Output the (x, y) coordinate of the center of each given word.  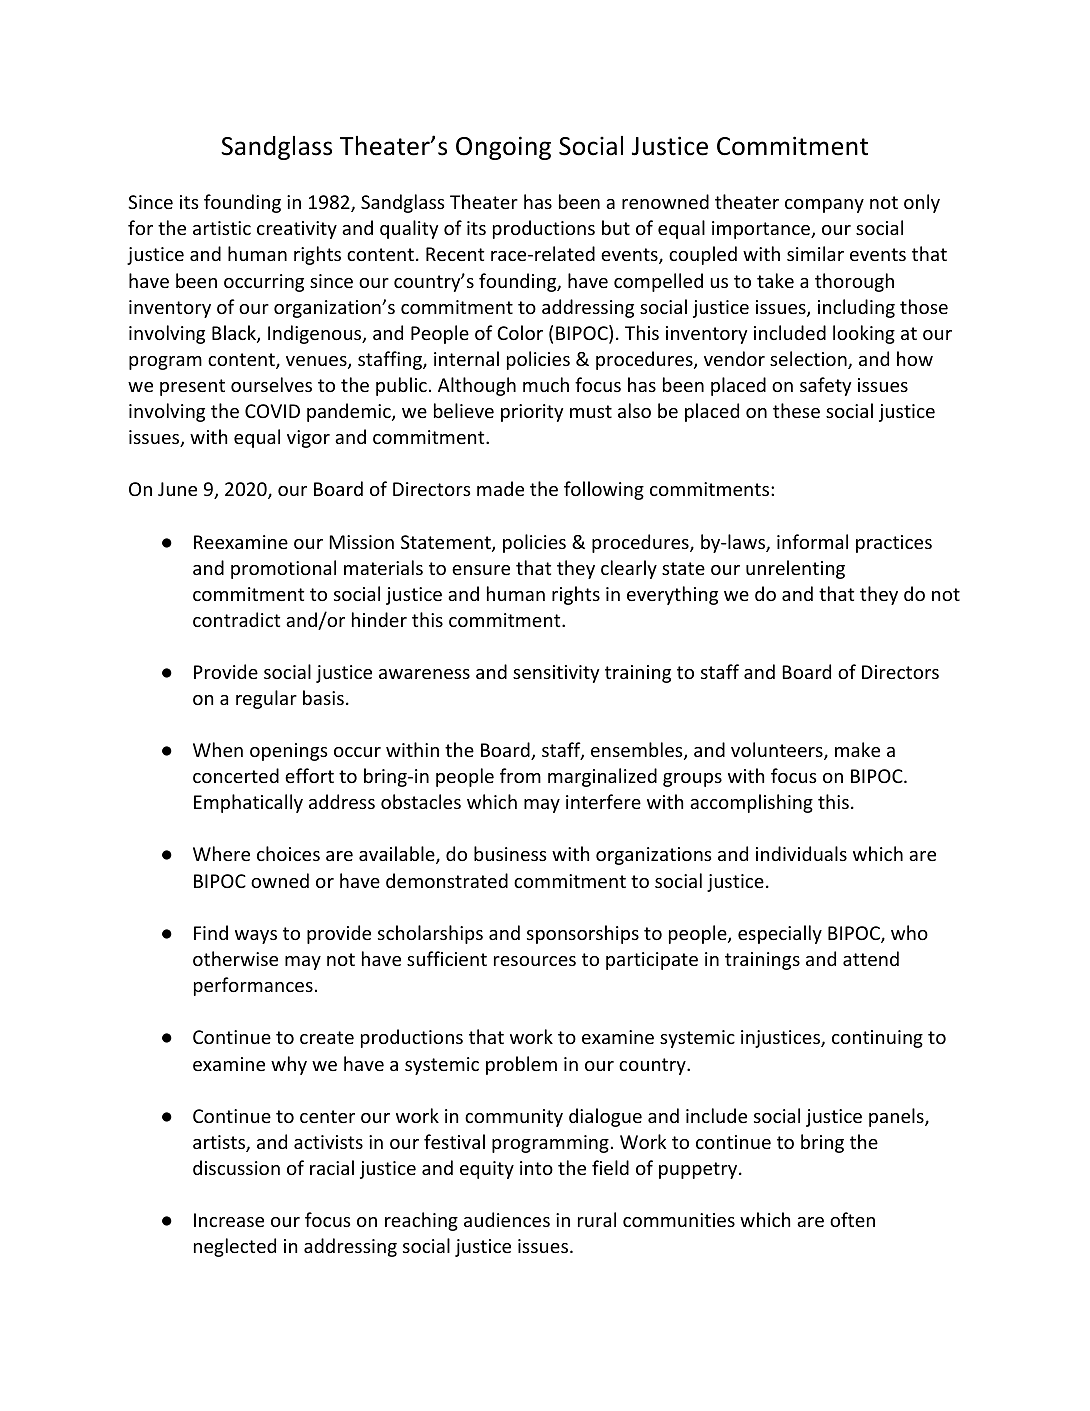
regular (266, 699)
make (857, 749)
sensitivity (556, 674)
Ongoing (503, 148)
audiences (507, 1219)
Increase (229, 1220)
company (824, 206)
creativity (297, 230)
